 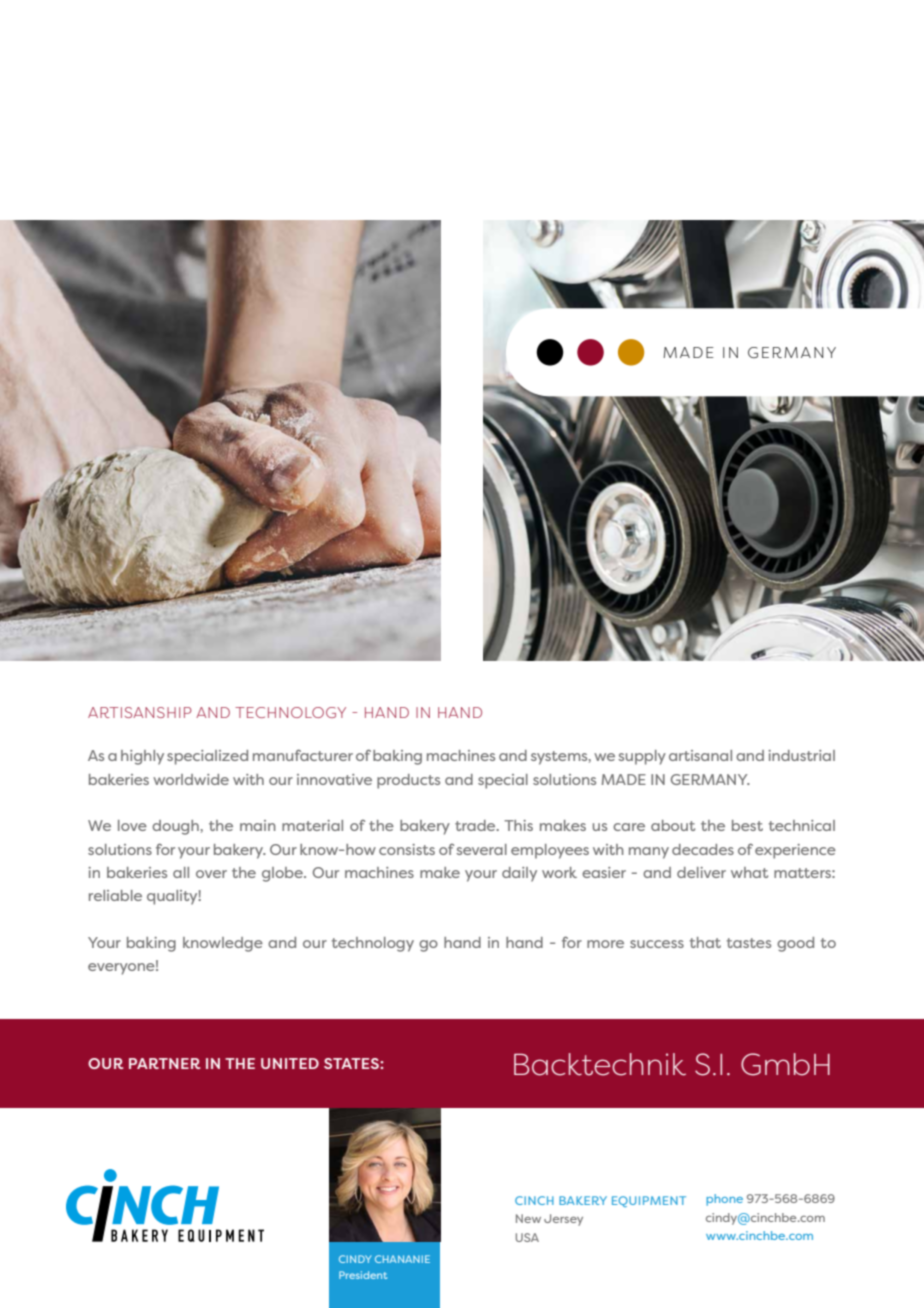 What do you see at coordinates (700, 755) in the screenshot?
I see `artisanal` at bounding box center [700, 755].
